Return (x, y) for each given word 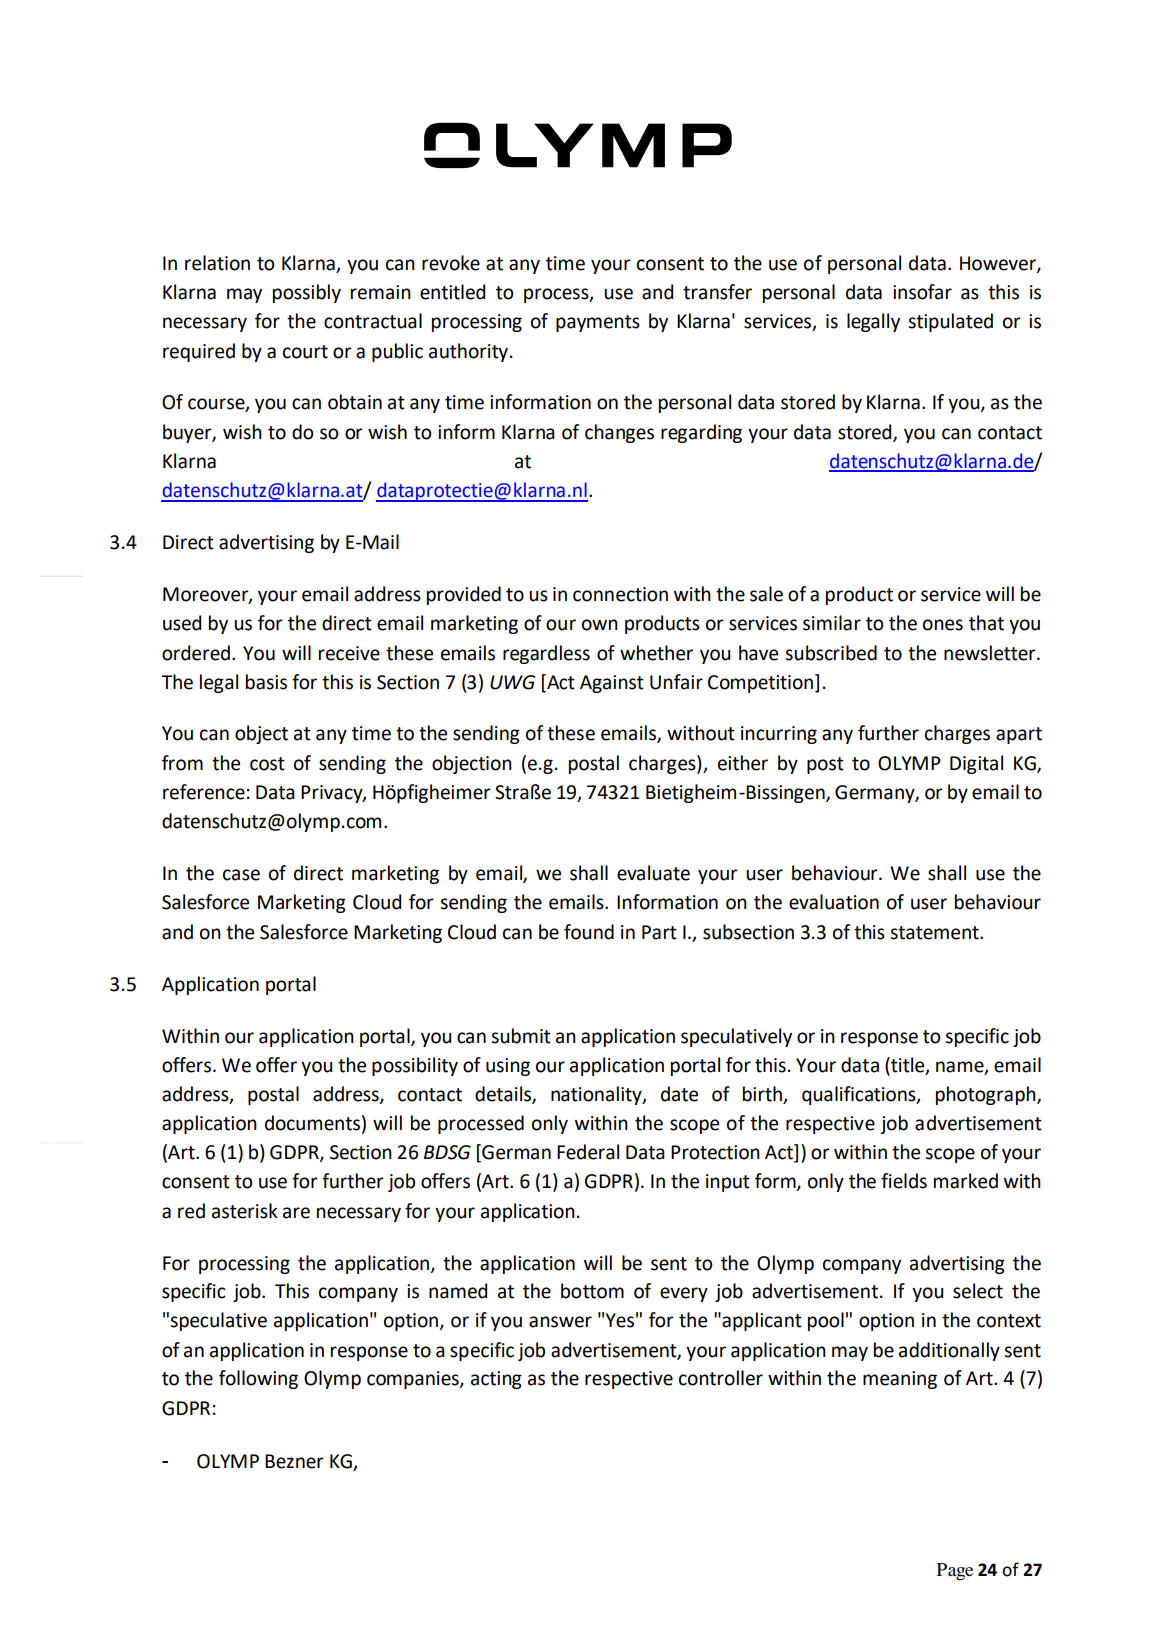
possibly (307, 293)
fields (904, 1181)
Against (612, 684)
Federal (588, 1152)
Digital (976, 764)
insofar (922, 292)
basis (266, 682)
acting (496, 1380)
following (258, 1379)
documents (312, 1123)
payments (598, 323)
